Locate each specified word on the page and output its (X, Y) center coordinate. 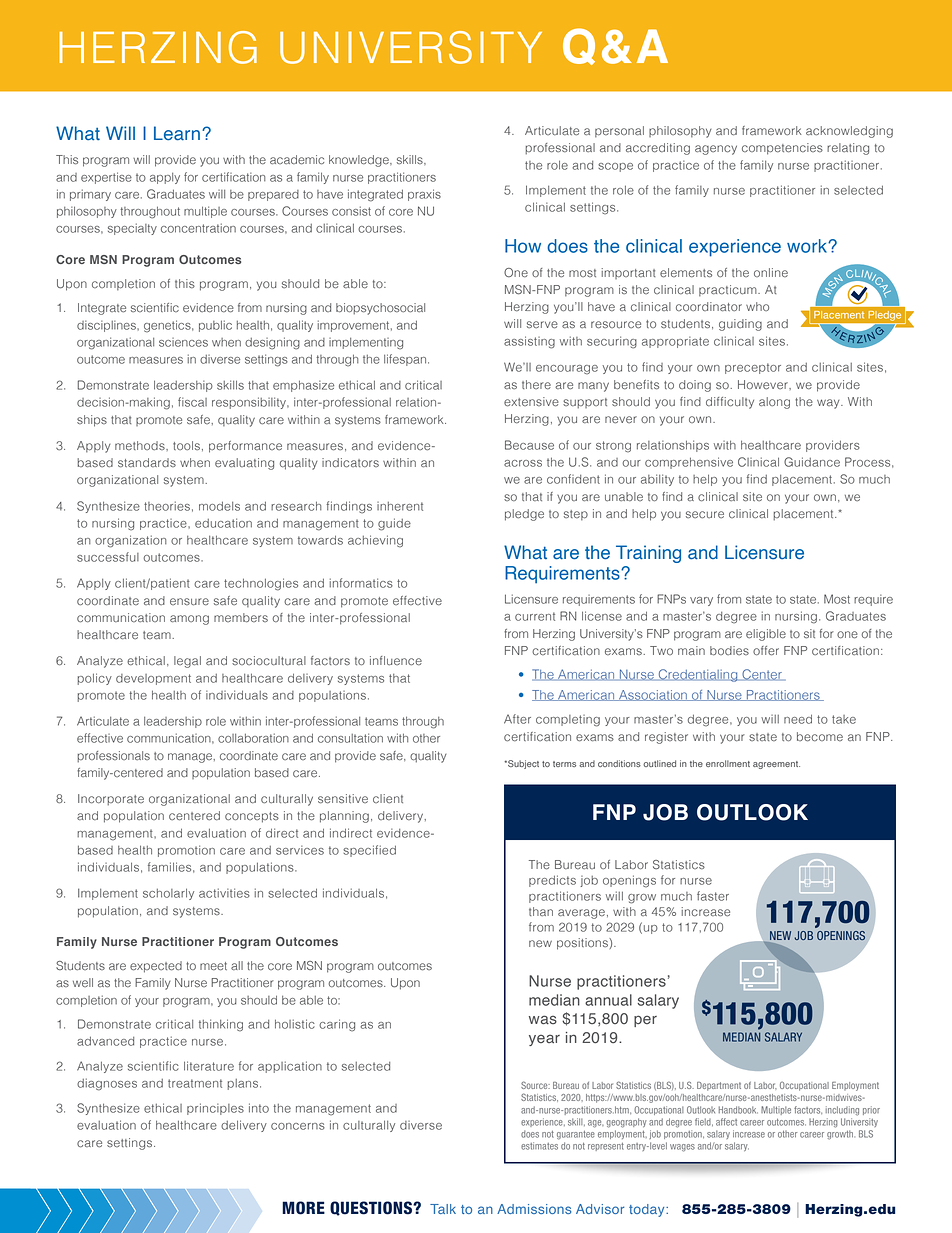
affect (726, 1122)
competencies (782, 149)
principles (215, 1109)
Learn (177, 133)
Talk (443, 1209)
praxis (424, 195)
